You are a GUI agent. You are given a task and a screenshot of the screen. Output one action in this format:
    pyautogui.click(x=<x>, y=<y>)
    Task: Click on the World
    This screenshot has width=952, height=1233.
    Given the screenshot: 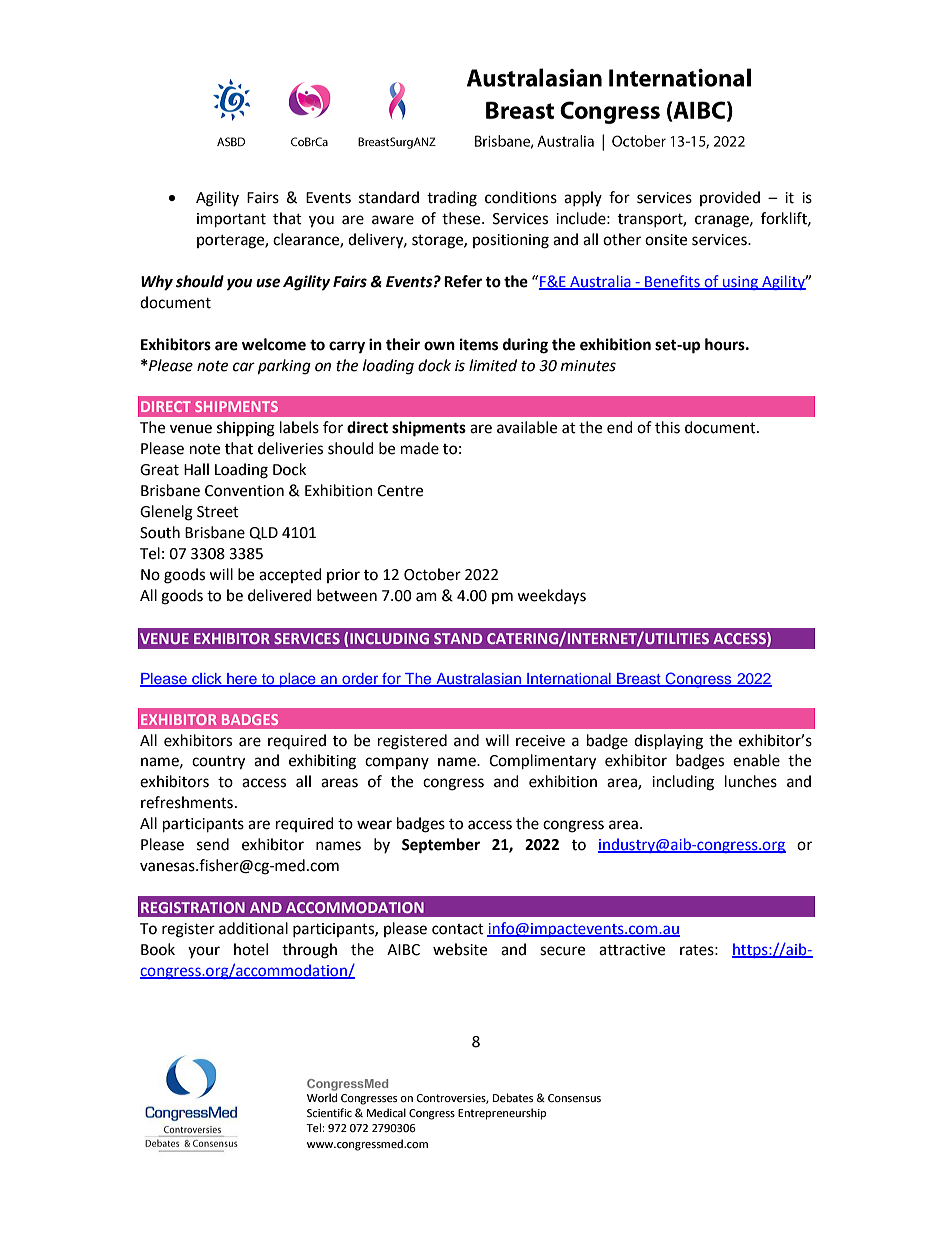 What is the action you would take?
    pyautogui.click(x=322, y=1097)
